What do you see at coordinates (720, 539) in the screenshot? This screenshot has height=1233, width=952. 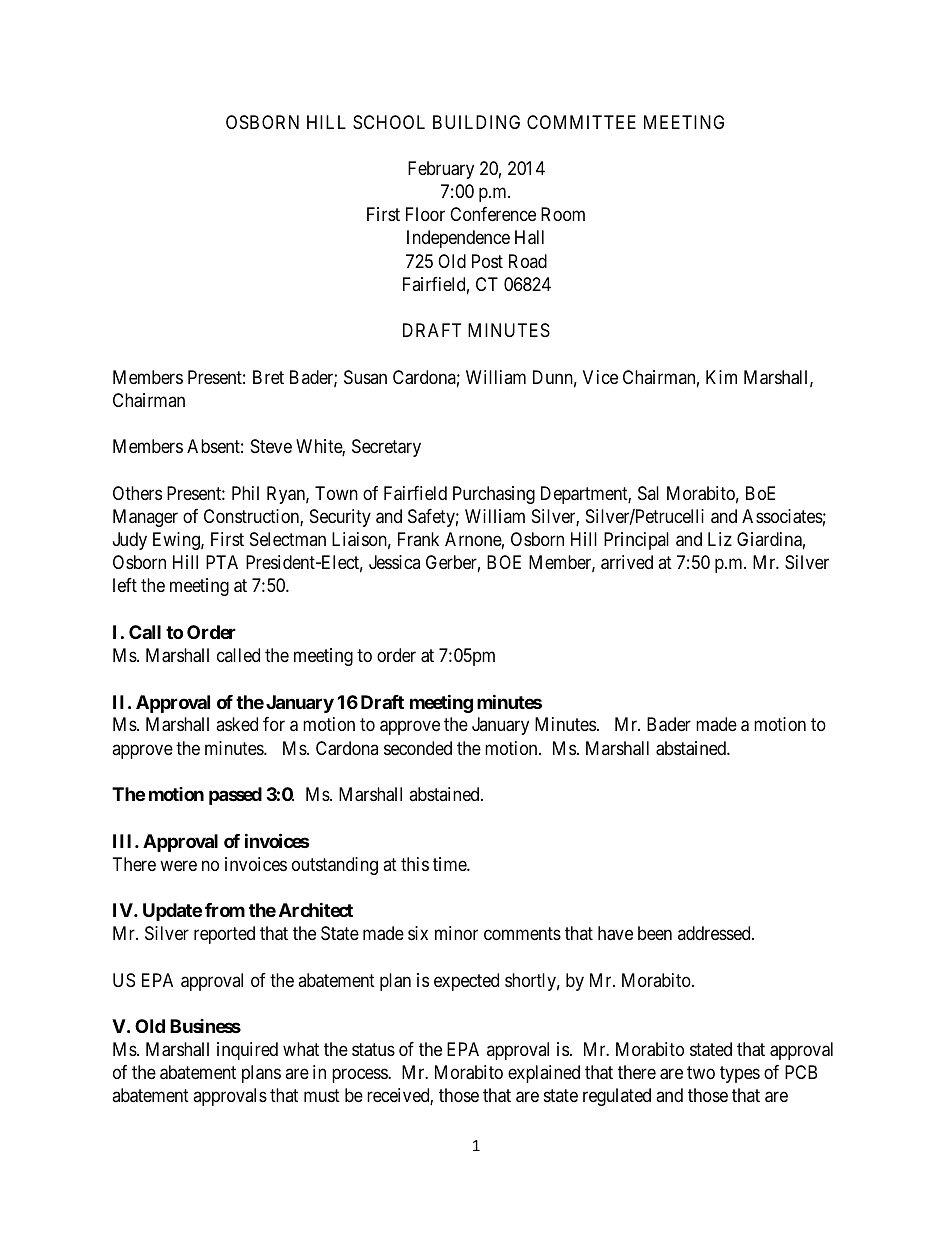 I see `Liz` at bounding box center [720, 539].
